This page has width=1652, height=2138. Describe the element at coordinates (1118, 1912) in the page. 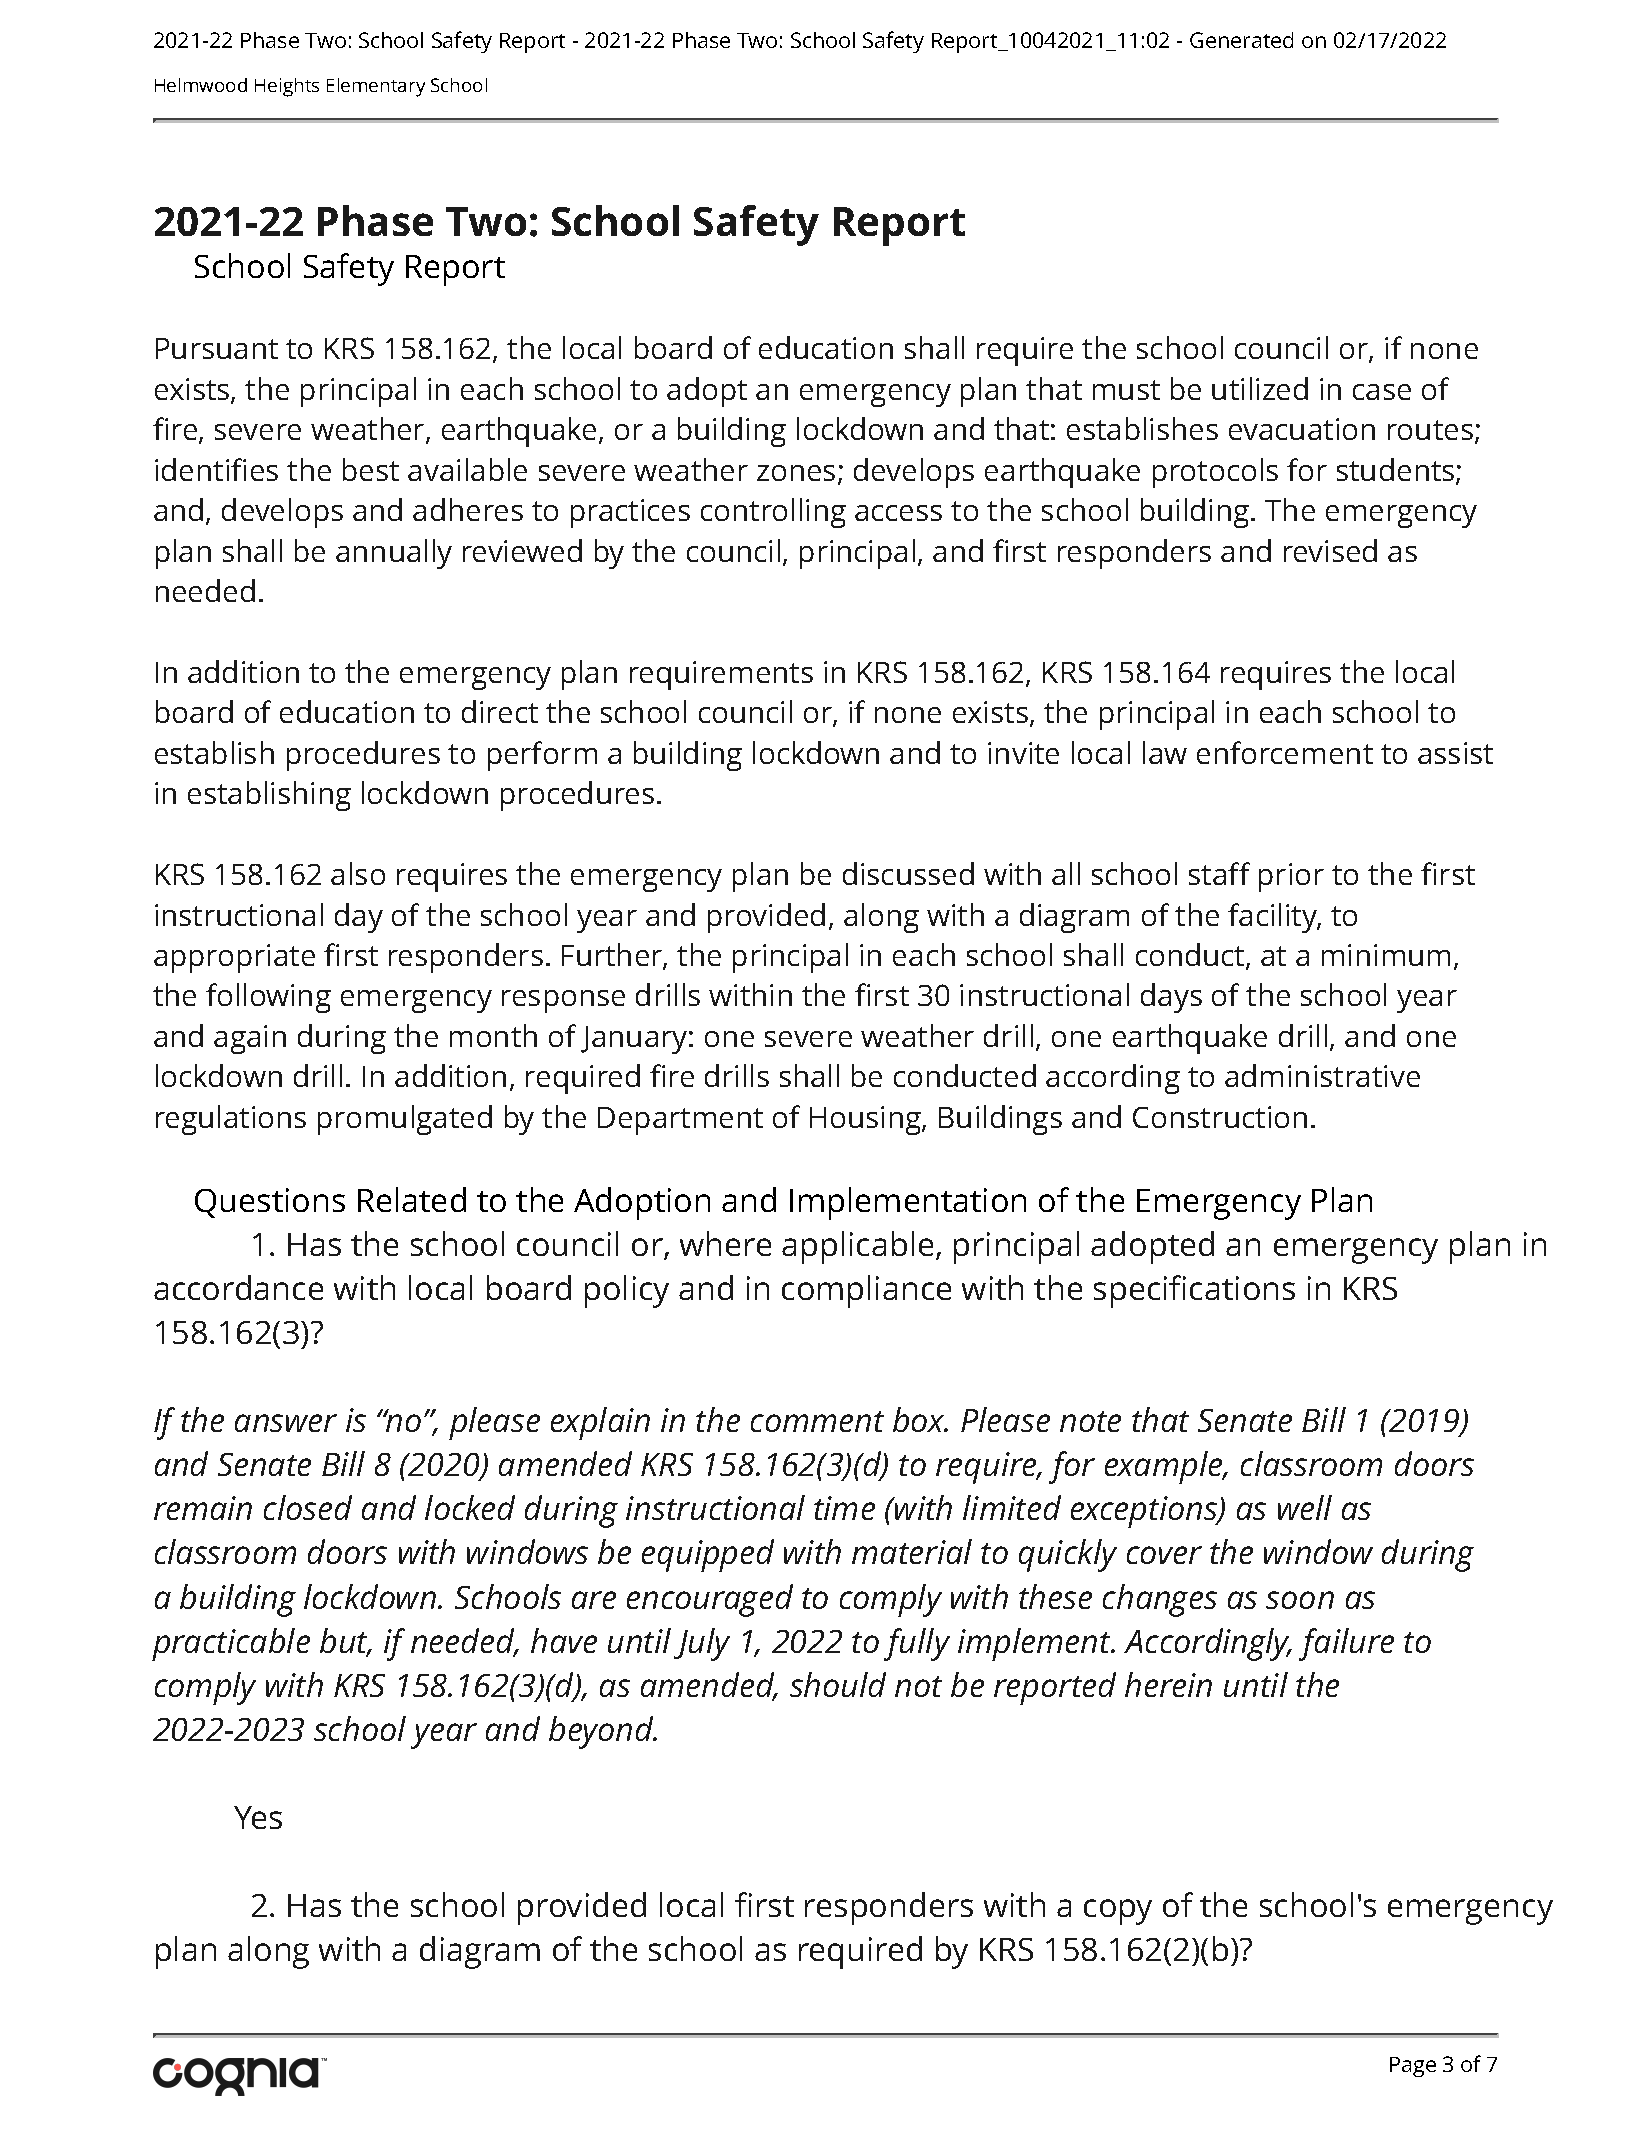

I see `copy` at that location.
